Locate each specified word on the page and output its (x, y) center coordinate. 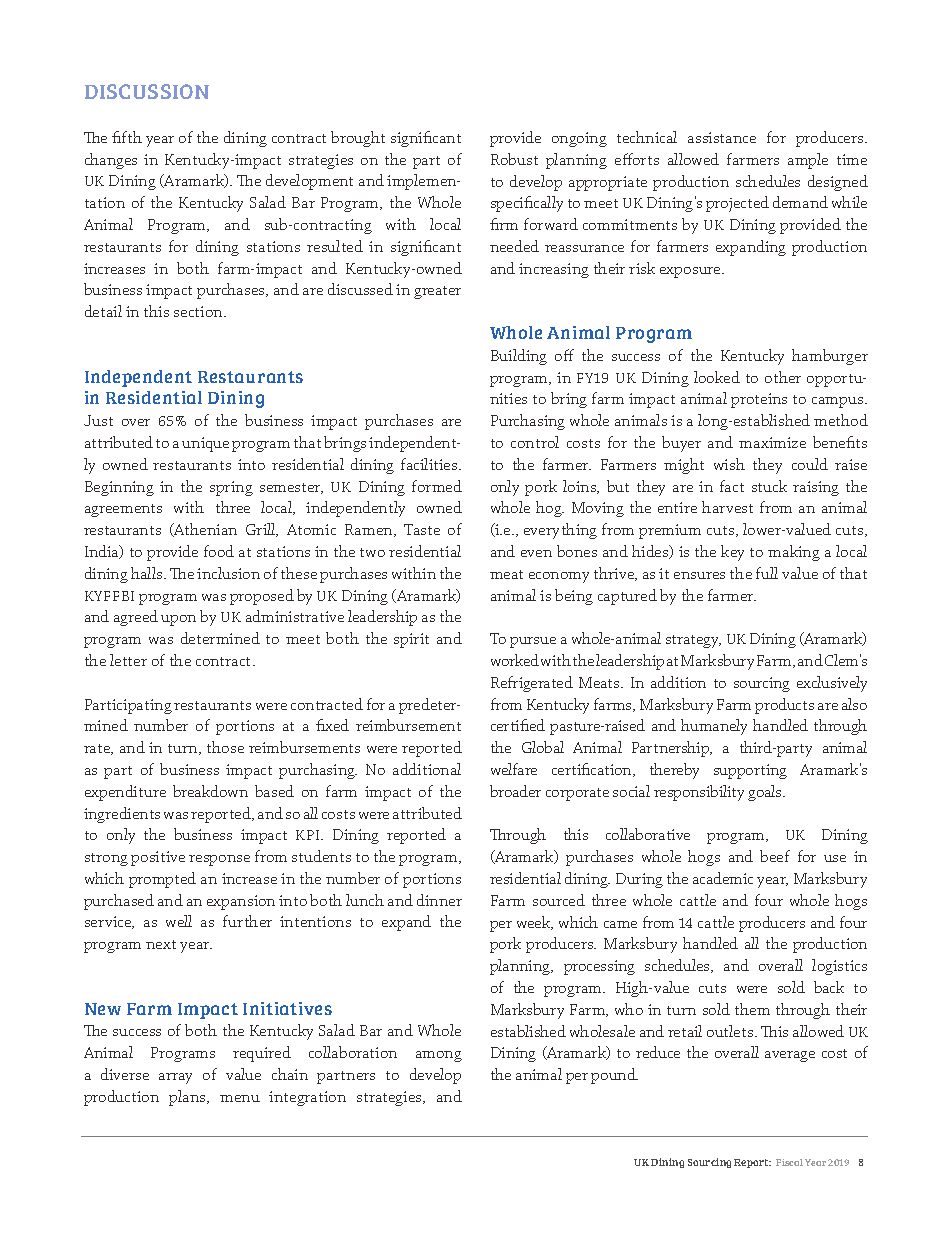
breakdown (210, 791)
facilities (430, 464)
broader (515, 791)
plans (188, 1098)
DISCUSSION (147, 91)
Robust (514, 159)
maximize (772, 442)
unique (205, 444)
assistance (722, 137)
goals (766, 793)
